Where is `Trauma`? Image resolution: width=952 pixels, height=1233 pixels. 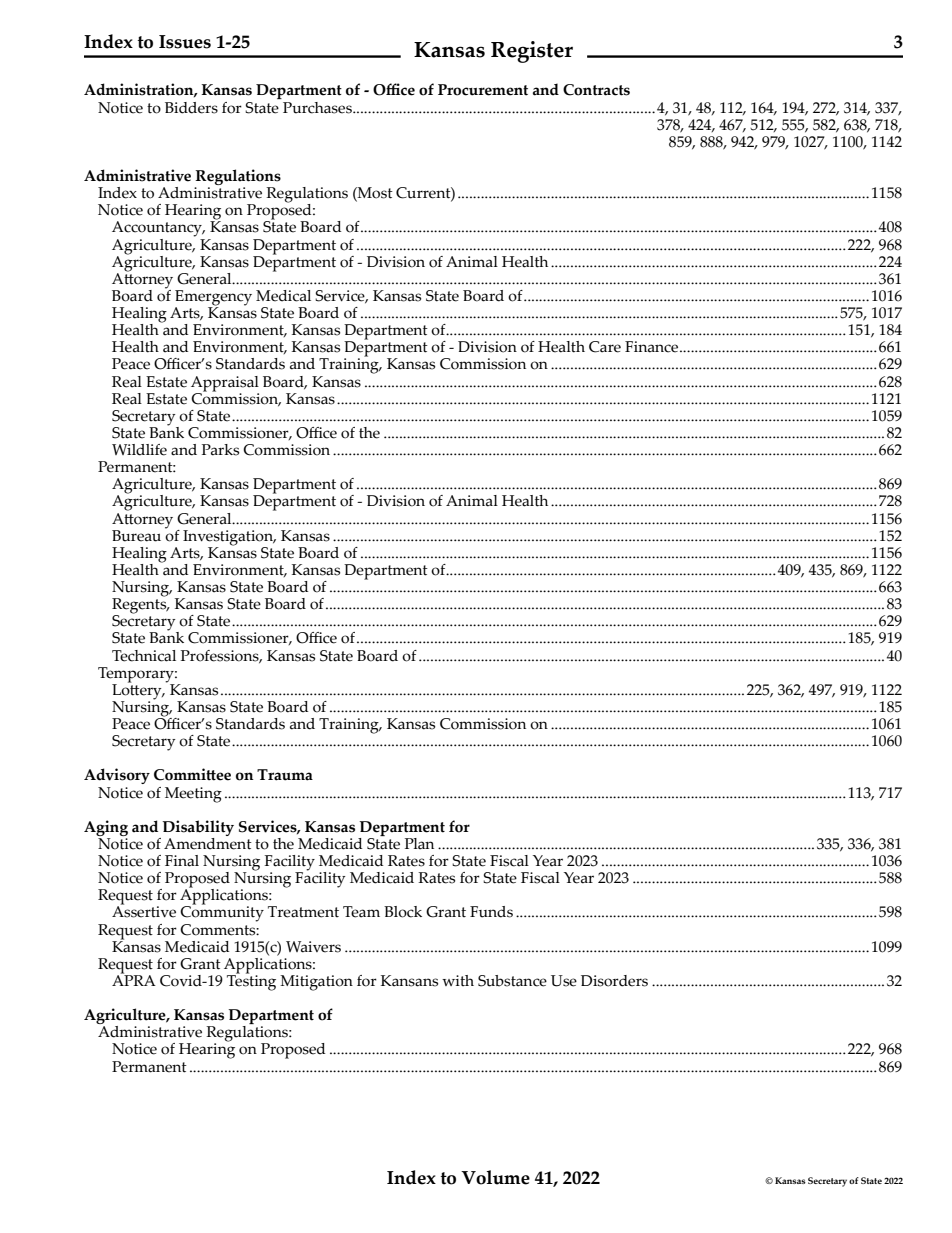 Trauma is located at coordinates (285, 775).
